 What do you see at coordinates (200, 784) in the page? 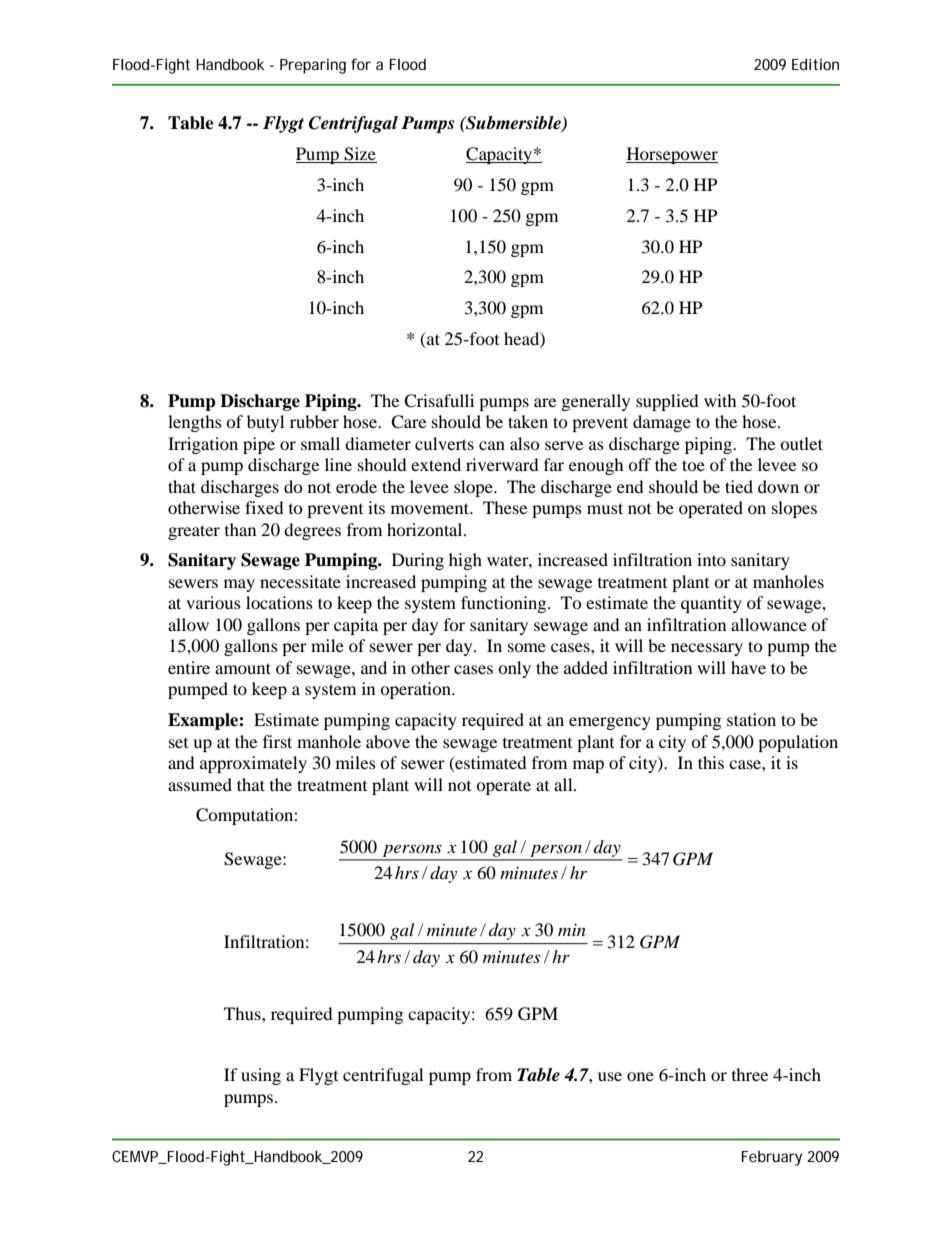
I see `assumed` at bounding box center [200, 784].
